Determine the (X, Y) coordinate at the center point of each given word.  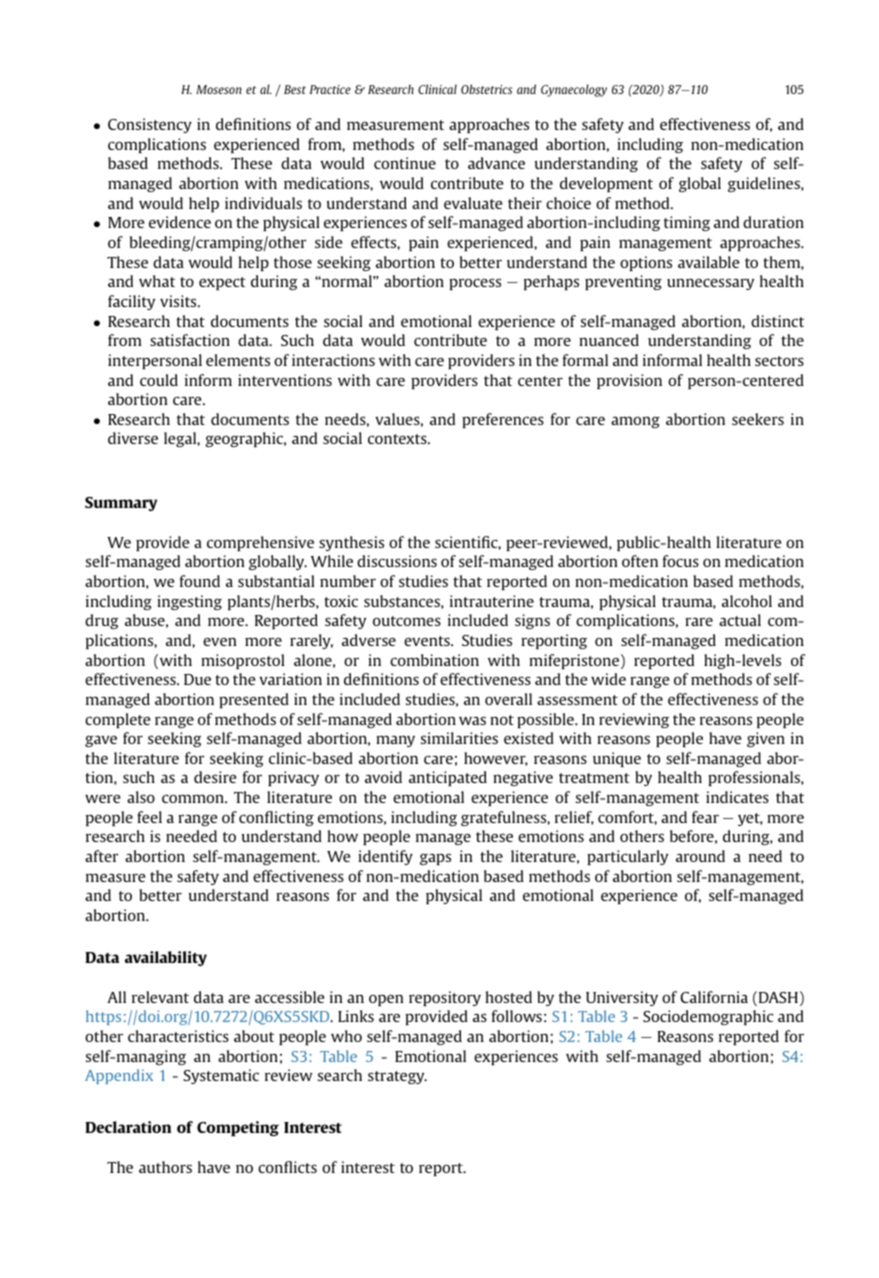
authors (165, 1167)
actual (740, 620)
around (700, 856)
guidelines (765, 184)
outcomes (407, 621)
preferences (503, 420)
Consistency (150, 125)
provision (629, 381)
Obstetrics (486, 89)
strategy (397, 1077)
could (159, 380)
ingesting (189, 602)
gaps (435, 859)
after (102, 856)
